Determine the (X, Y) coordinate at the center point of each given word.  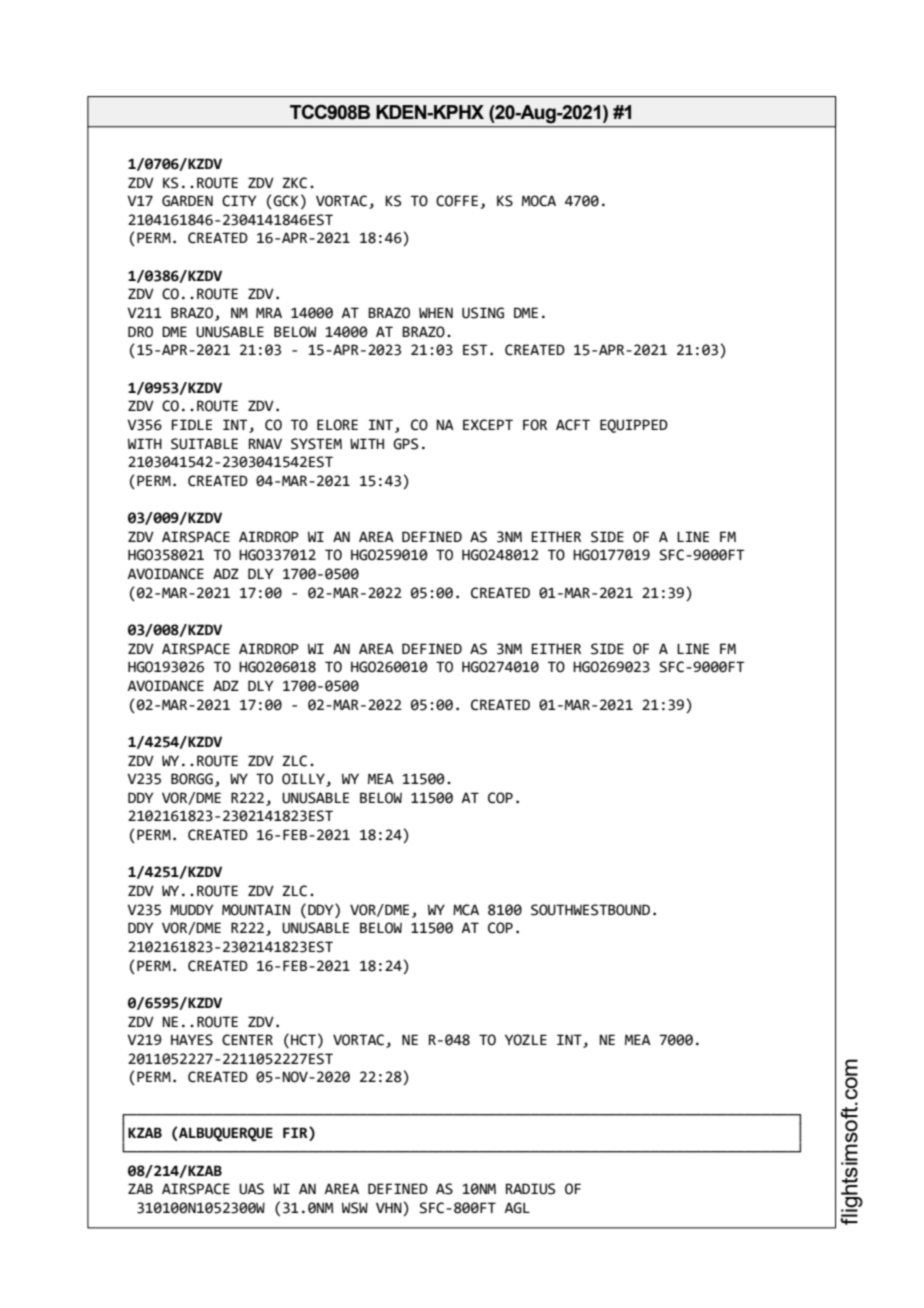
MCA (466, 910)
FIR (296, 1134)
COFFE (457, 201)
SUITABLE (204, 444)
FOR (535, 425)
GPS (405, 444)
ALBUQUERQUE (225, 1134)
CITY (239, 201)
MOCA (539, 201)
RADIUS (530, 1189)
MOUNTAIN (256, 910)
